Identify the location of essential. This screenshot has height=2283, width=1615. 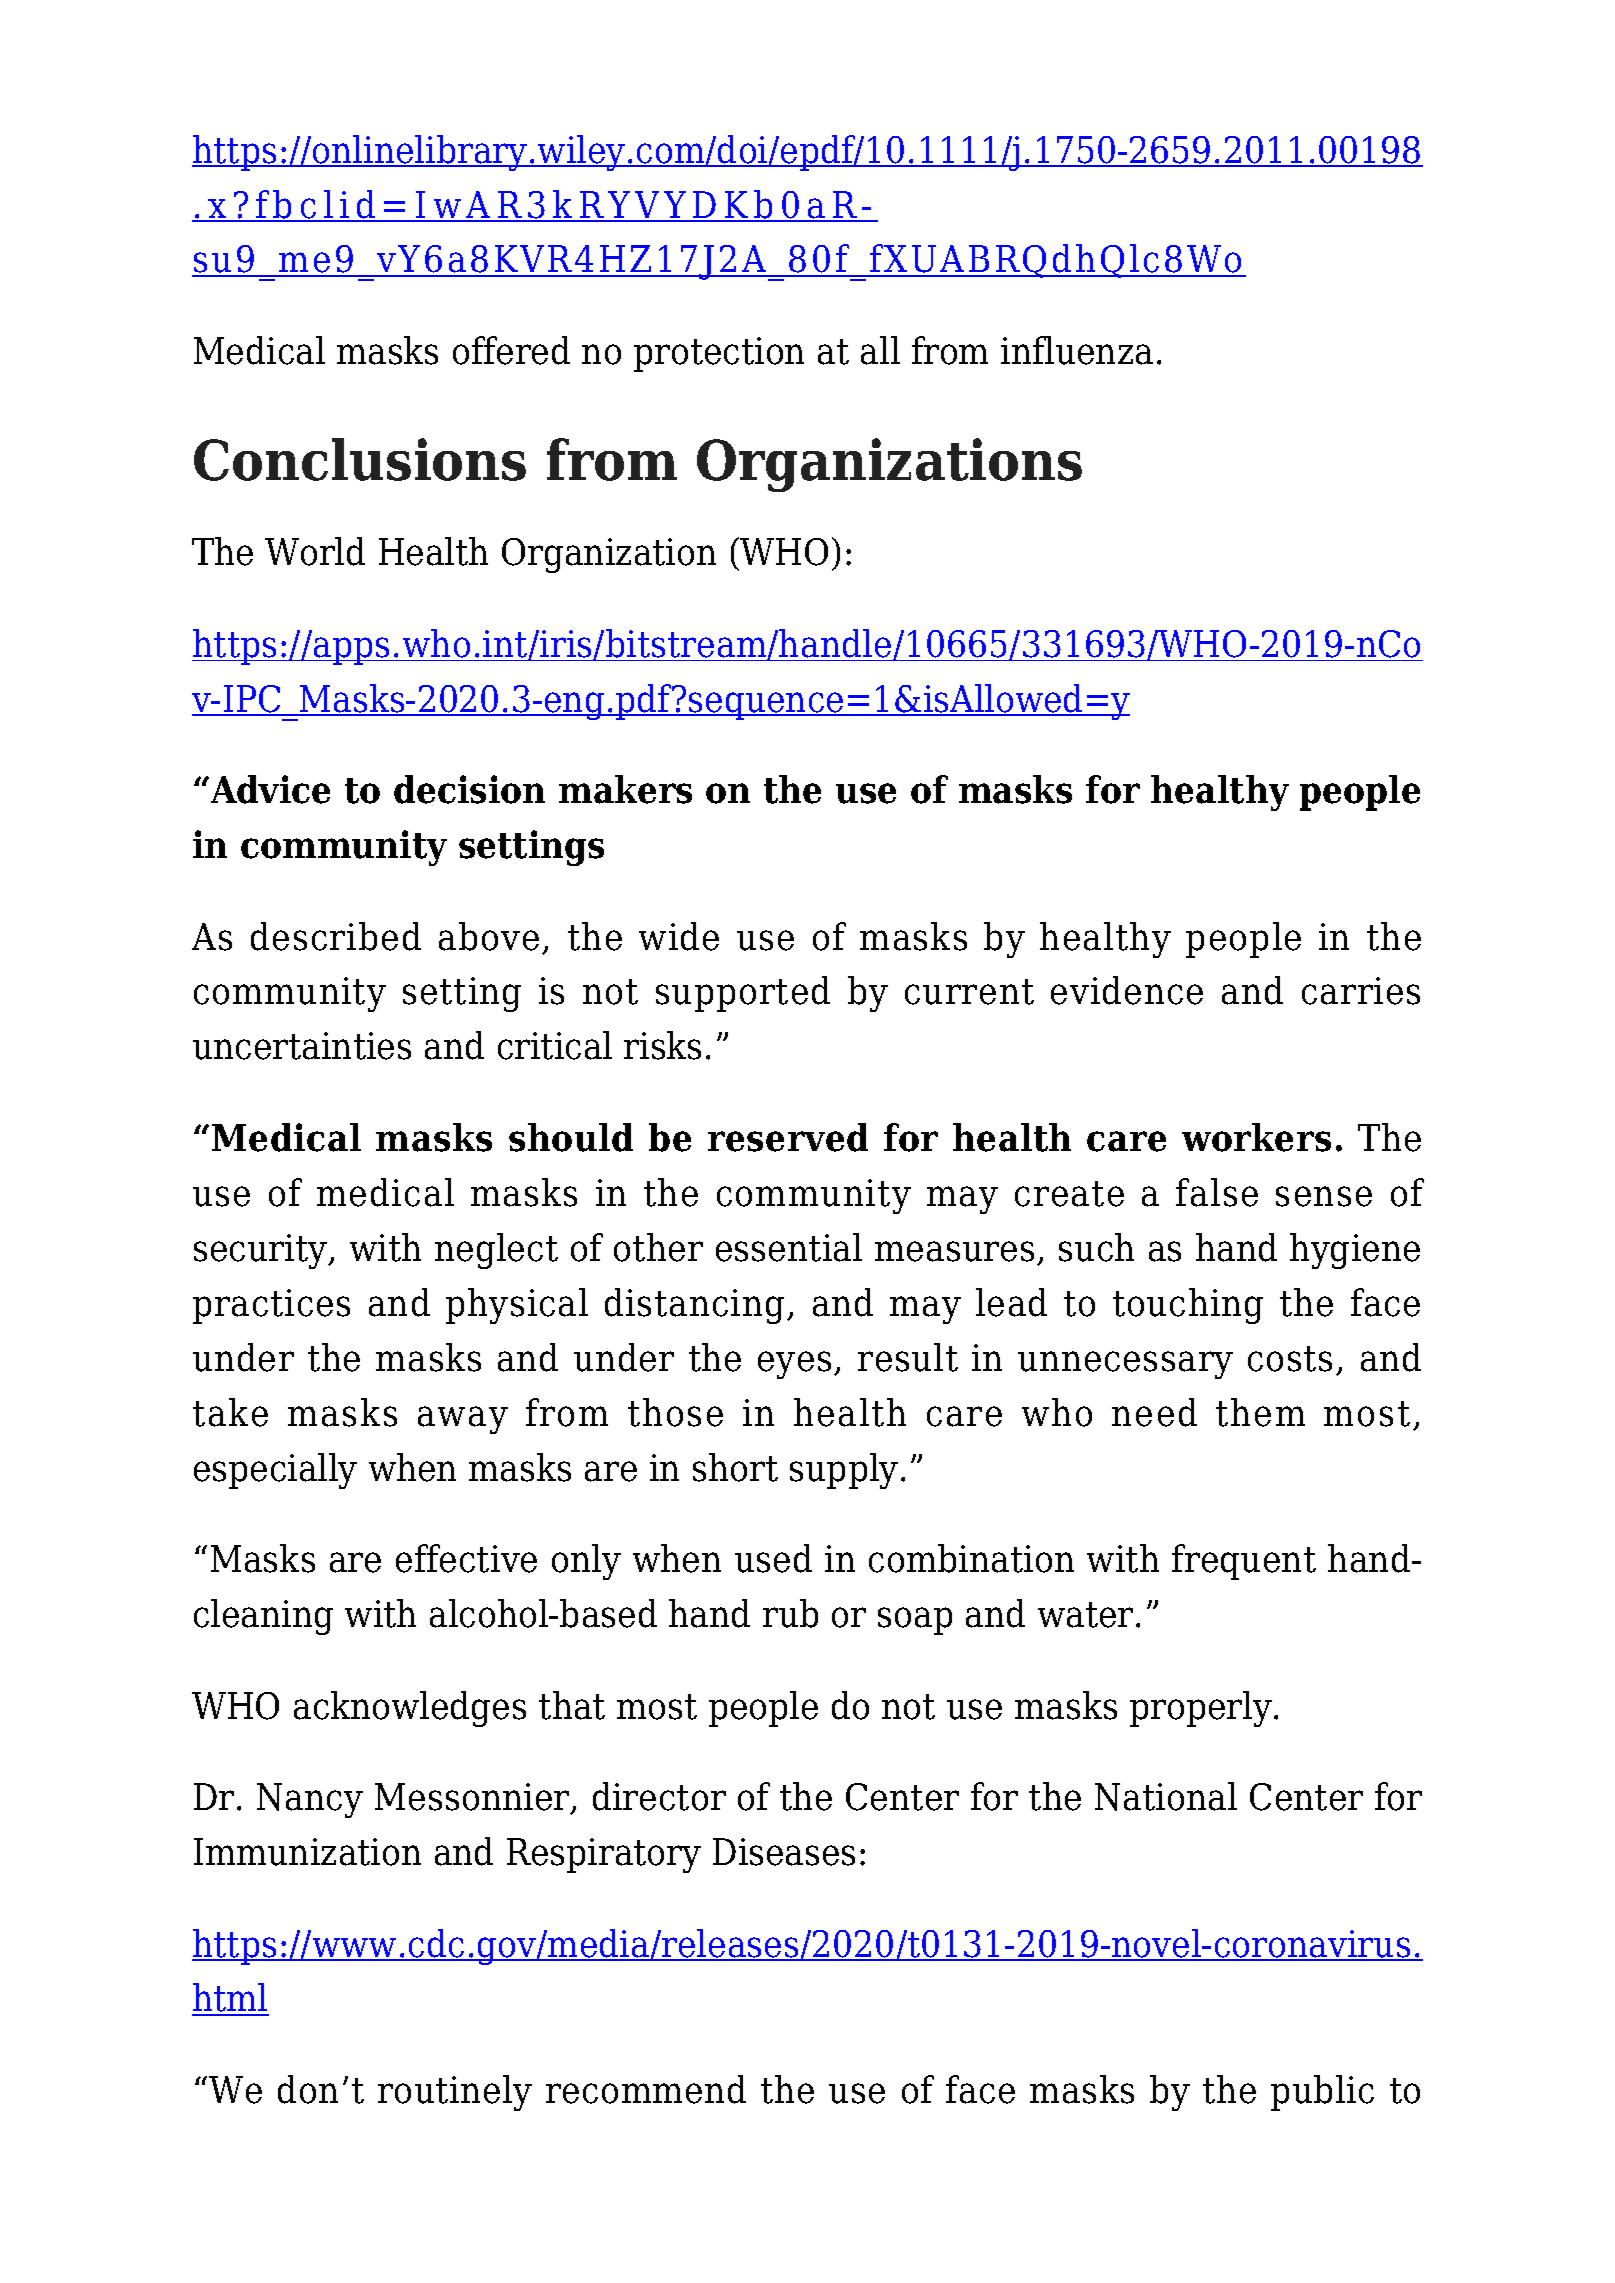
(789, 1247).
